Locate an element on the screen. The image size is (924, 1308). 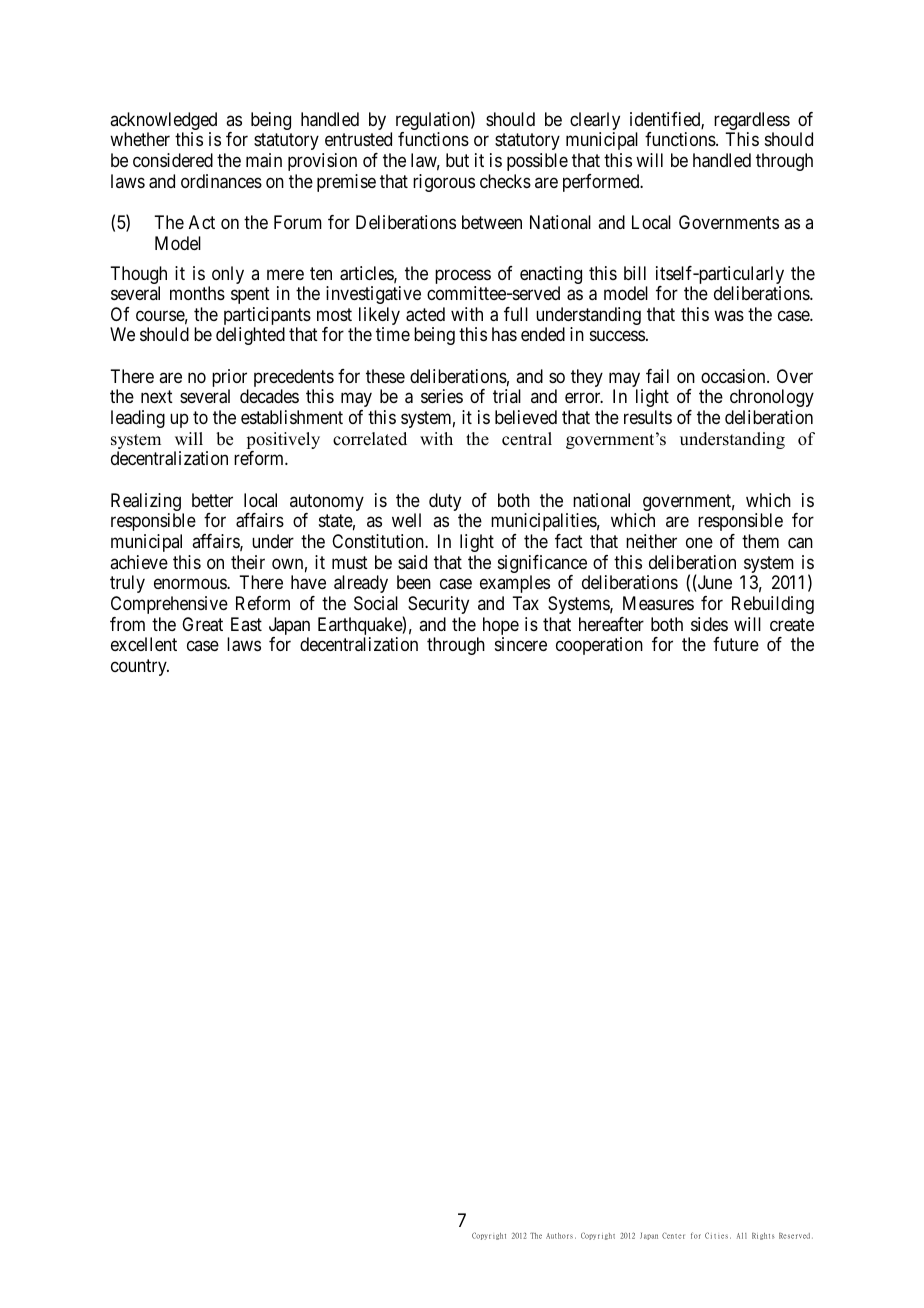
Authors is located at coordinates (559, 1236).
